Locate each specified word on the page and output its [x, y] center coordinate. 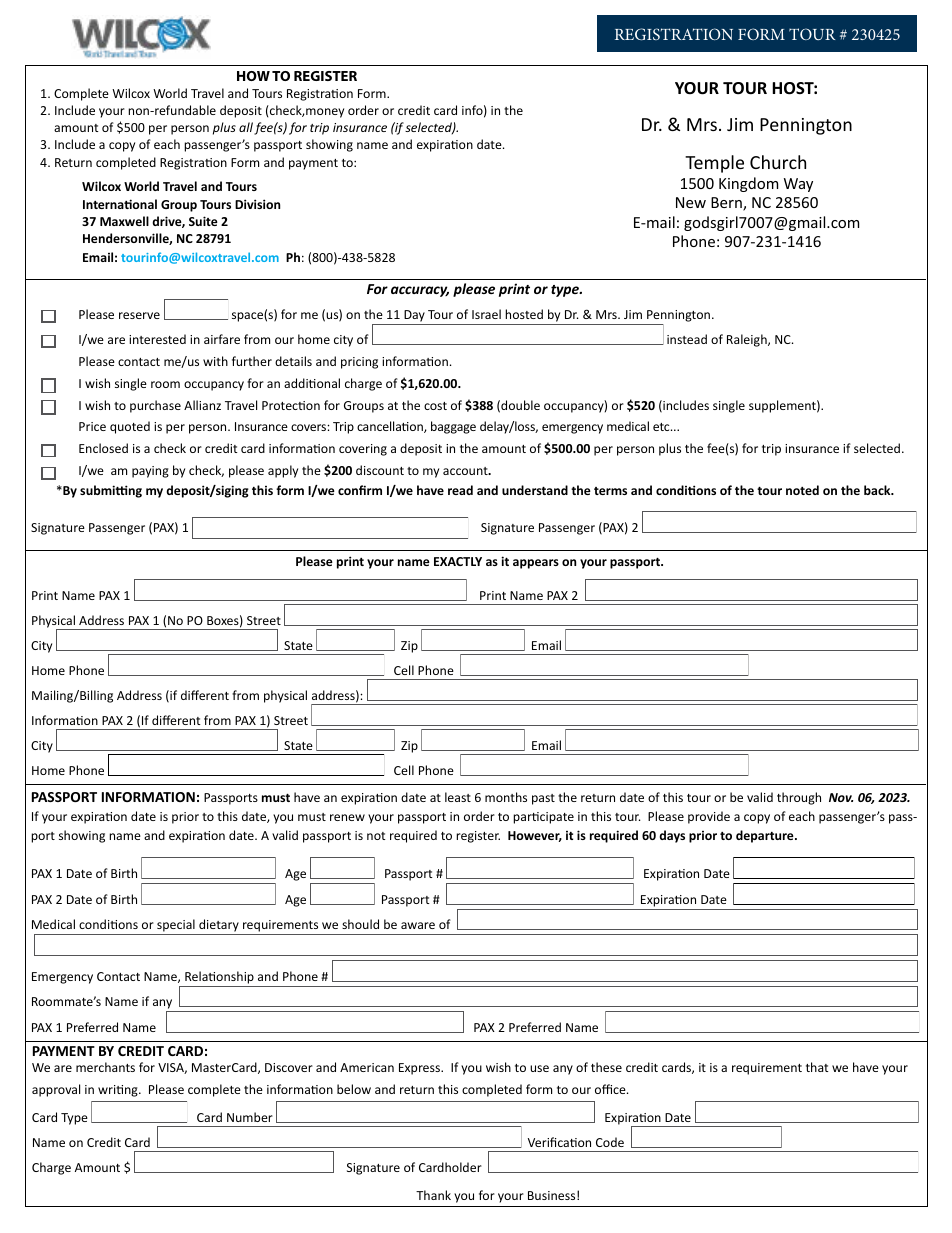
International [120, 204]
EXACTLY [458, 561]
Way [798, 185]
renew [347, 817]
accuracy [420, 291]
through [799, 798]
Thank [433, 1195]
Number [250, 1117]
